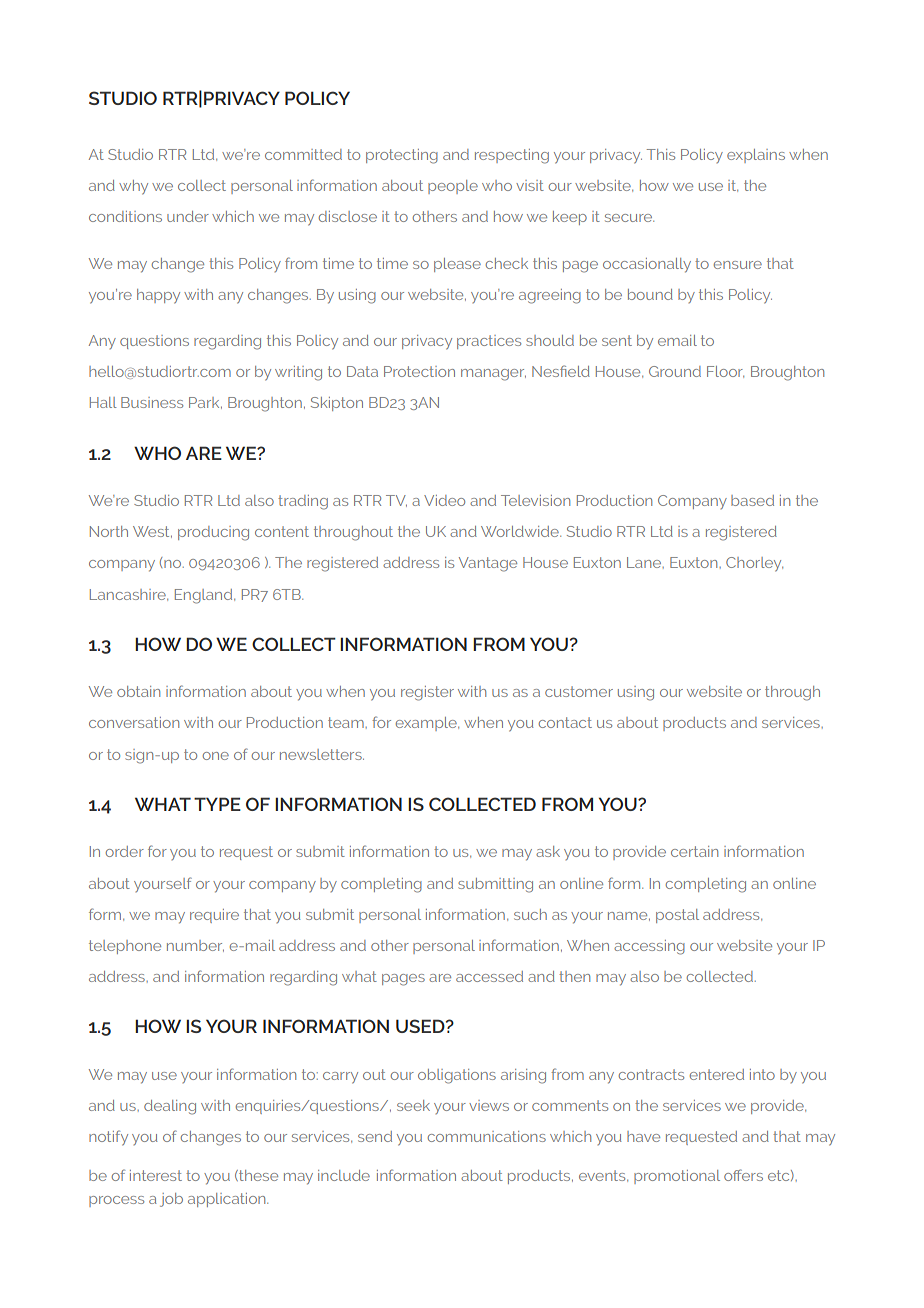 The image size is (924, 1308). I want to click on Ground, so click(675, 371).
